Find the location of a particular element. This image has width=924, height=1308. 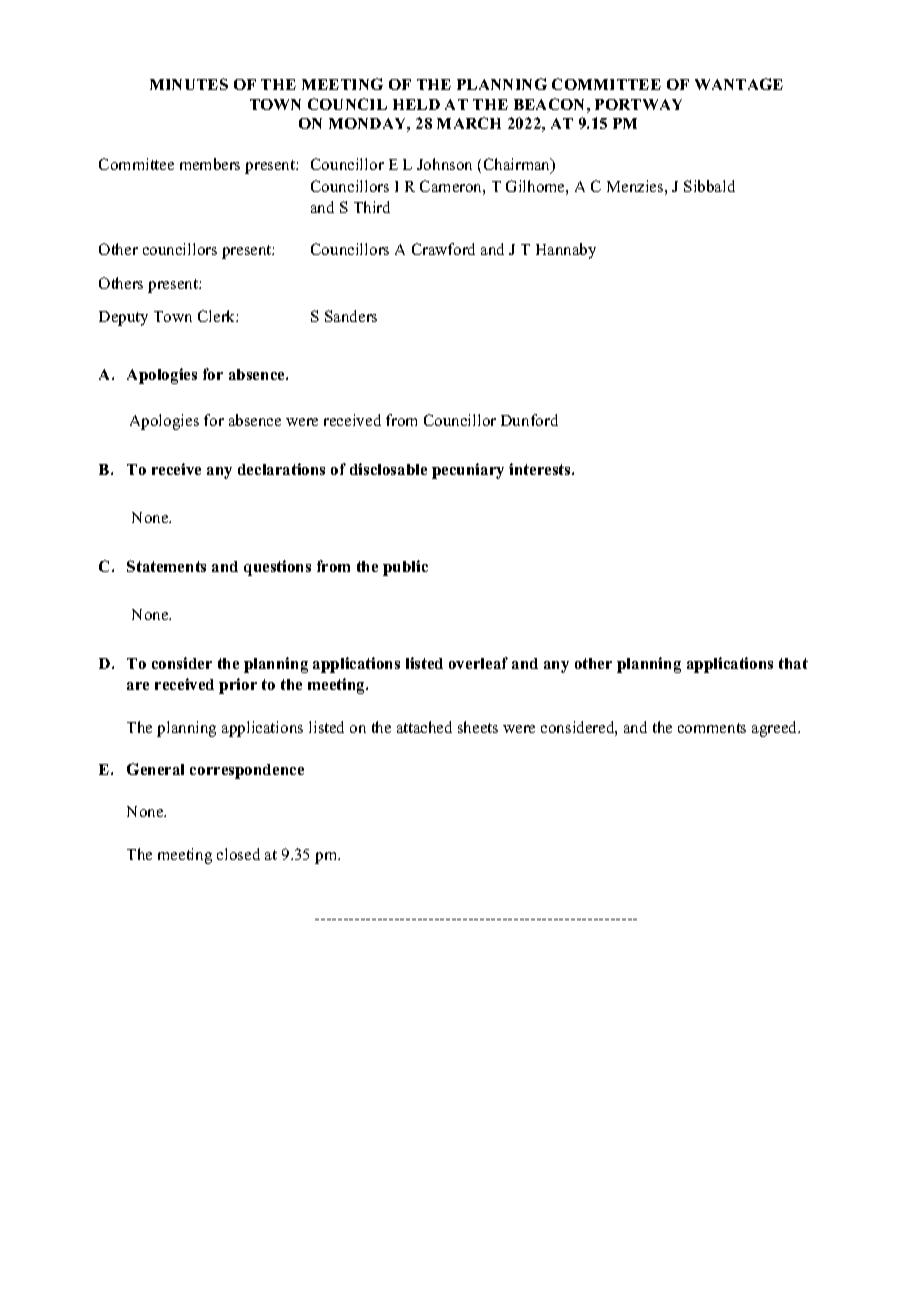

declarations is located at coordinates (281, 469).
